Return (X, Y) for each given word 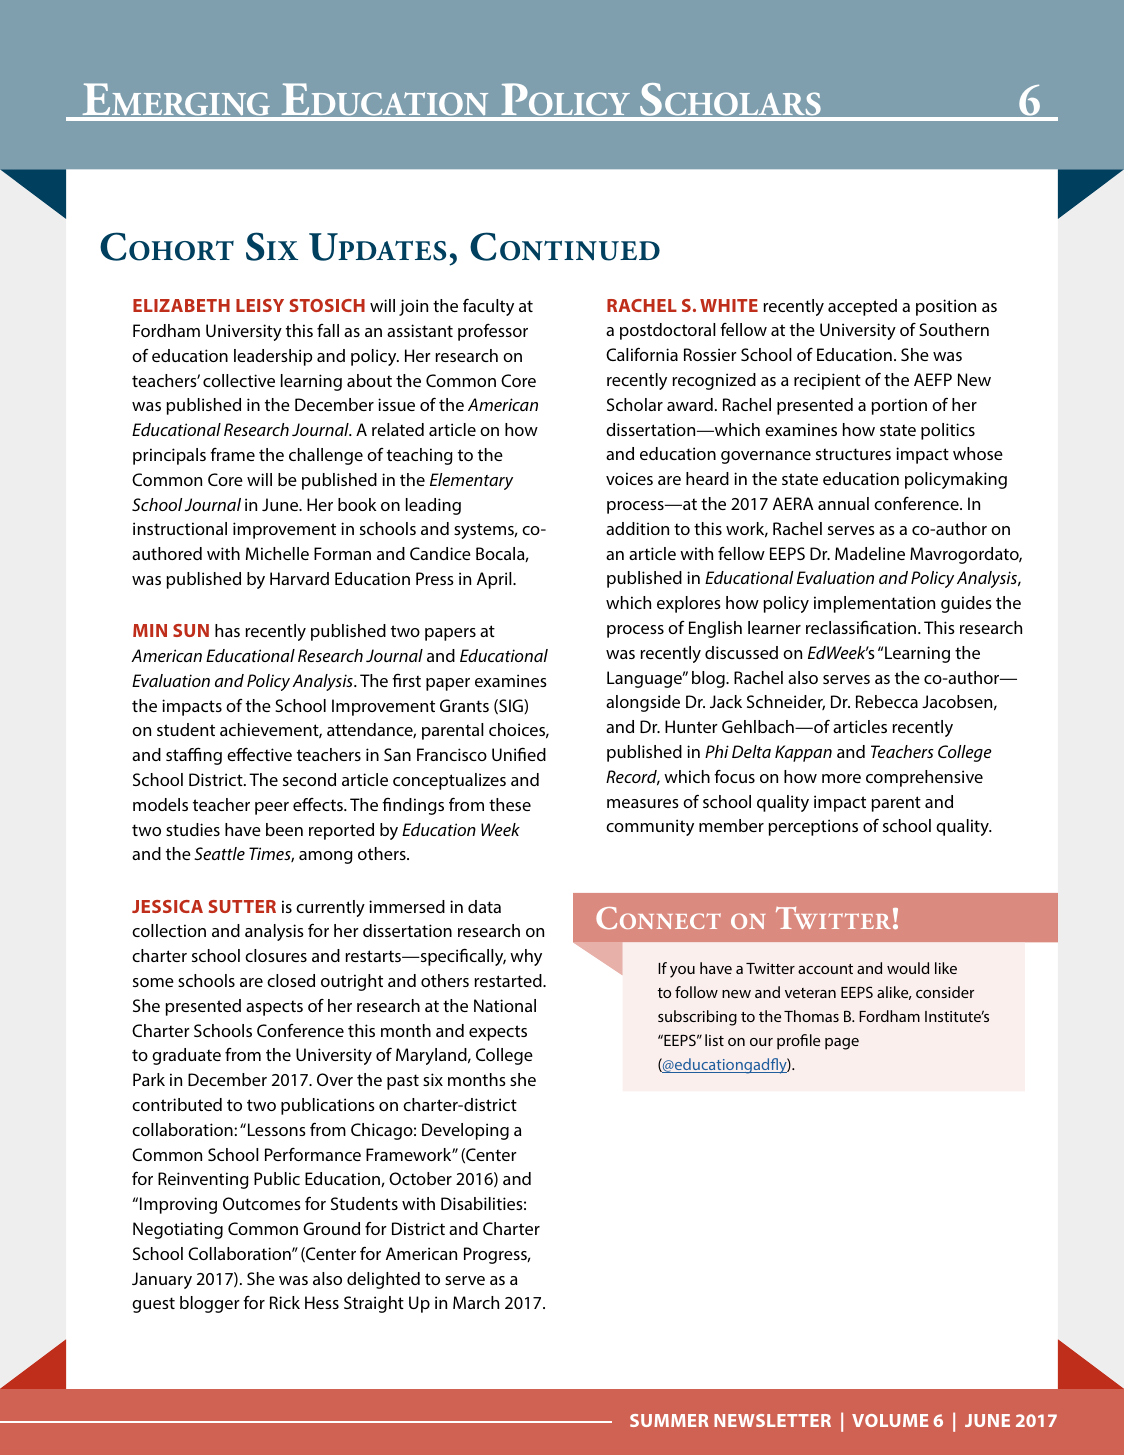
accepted (862, 307)
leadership (273, 357)
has (227, 630)
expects (498, 1033)
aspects (274, 1008)
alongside (643, 703)
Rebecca (887, 701)
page (842, 1044)
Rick (285, 1302)
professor (493, 332)
